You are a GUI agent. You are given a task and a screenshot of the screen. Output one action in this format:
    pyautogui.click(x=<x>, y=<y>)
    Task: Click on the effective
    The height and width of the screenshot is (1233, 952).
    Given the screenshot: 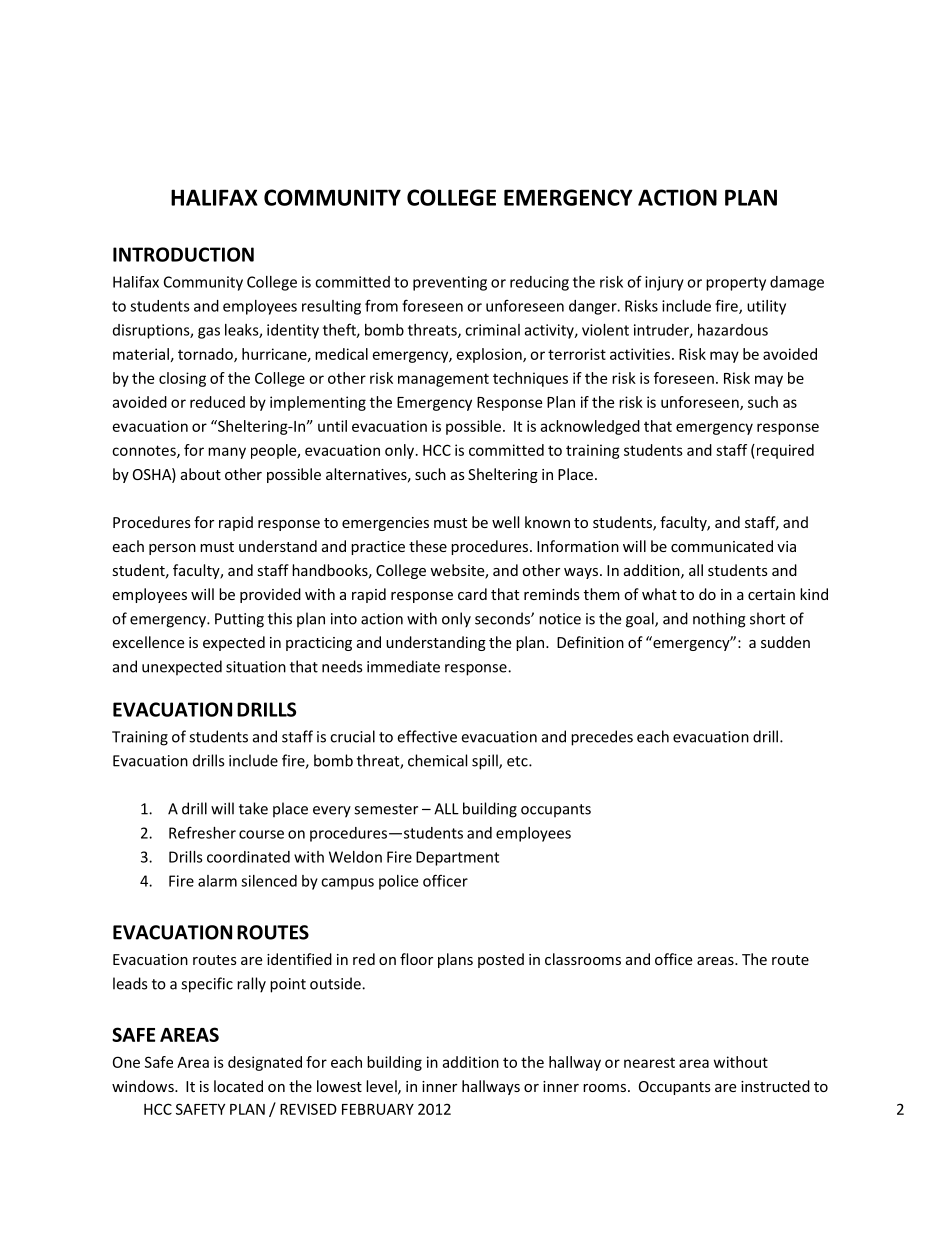 What is the action you would take?
    pyautogui.click(x=427, y=736)
